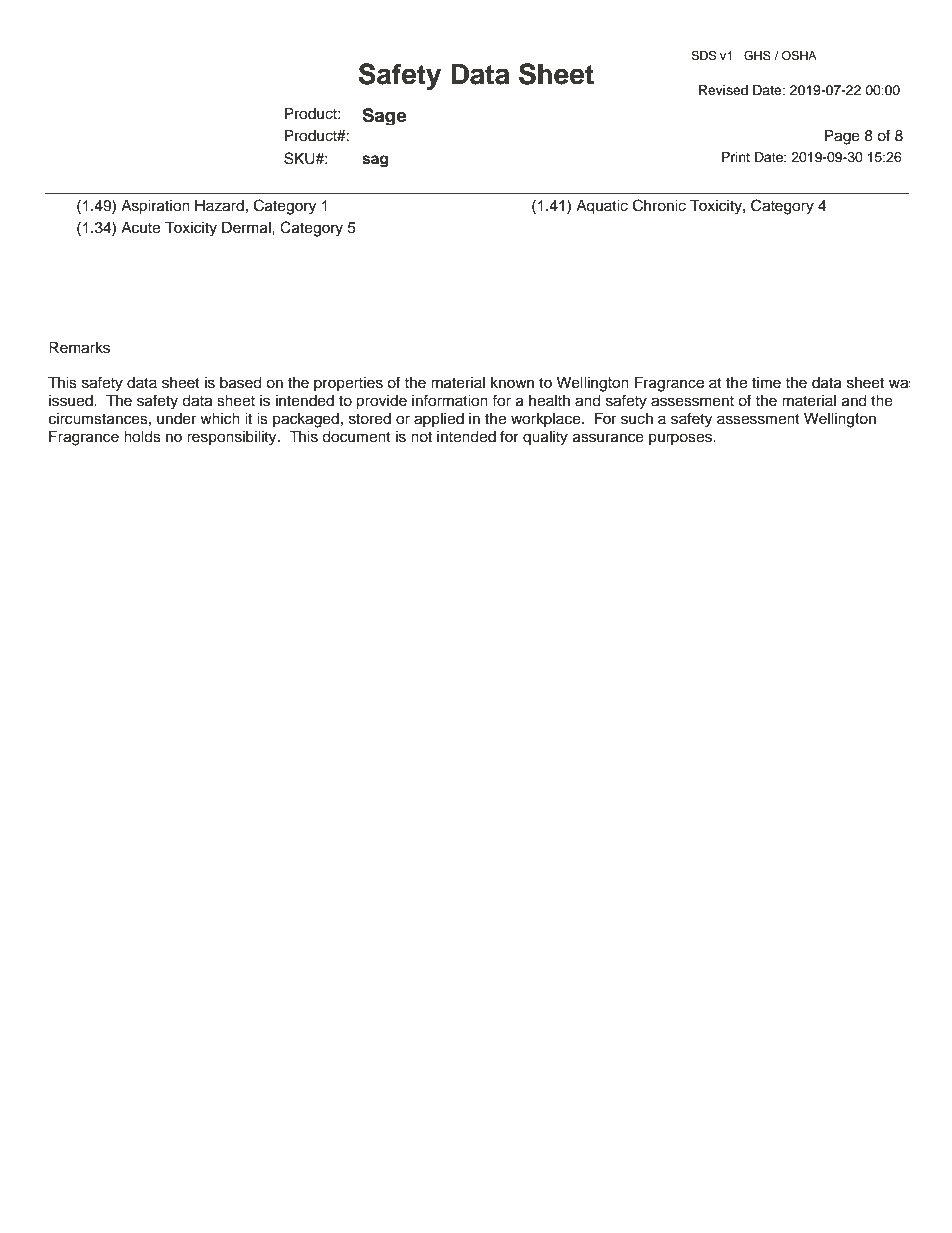 The width and height of the image is (952, 1233). Describe the element at coordinates (512, 383) in the image. I see `known` at that location.
